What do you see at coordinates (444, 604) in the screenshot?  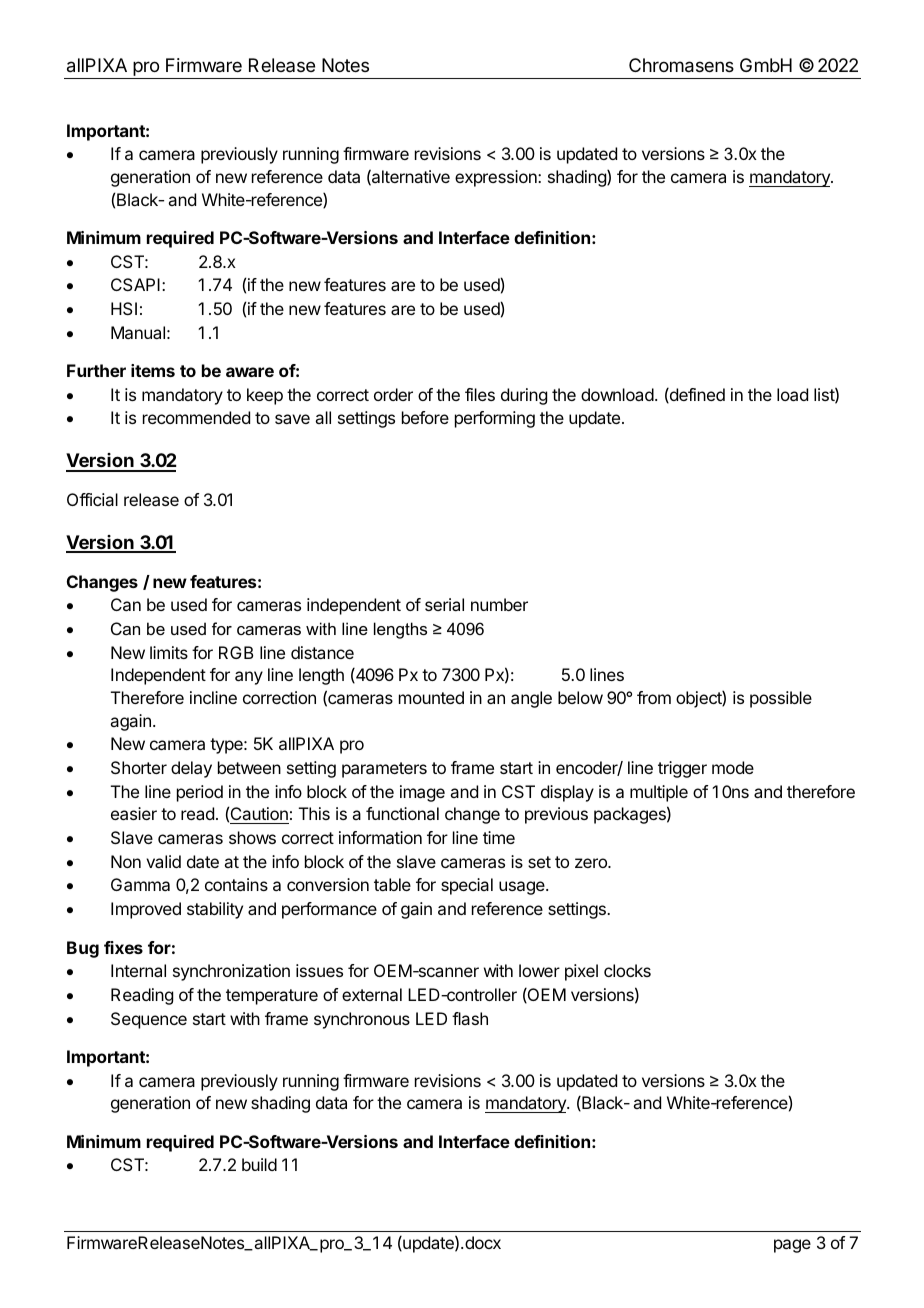 I see `serial` at bounding box center [444, 604].
